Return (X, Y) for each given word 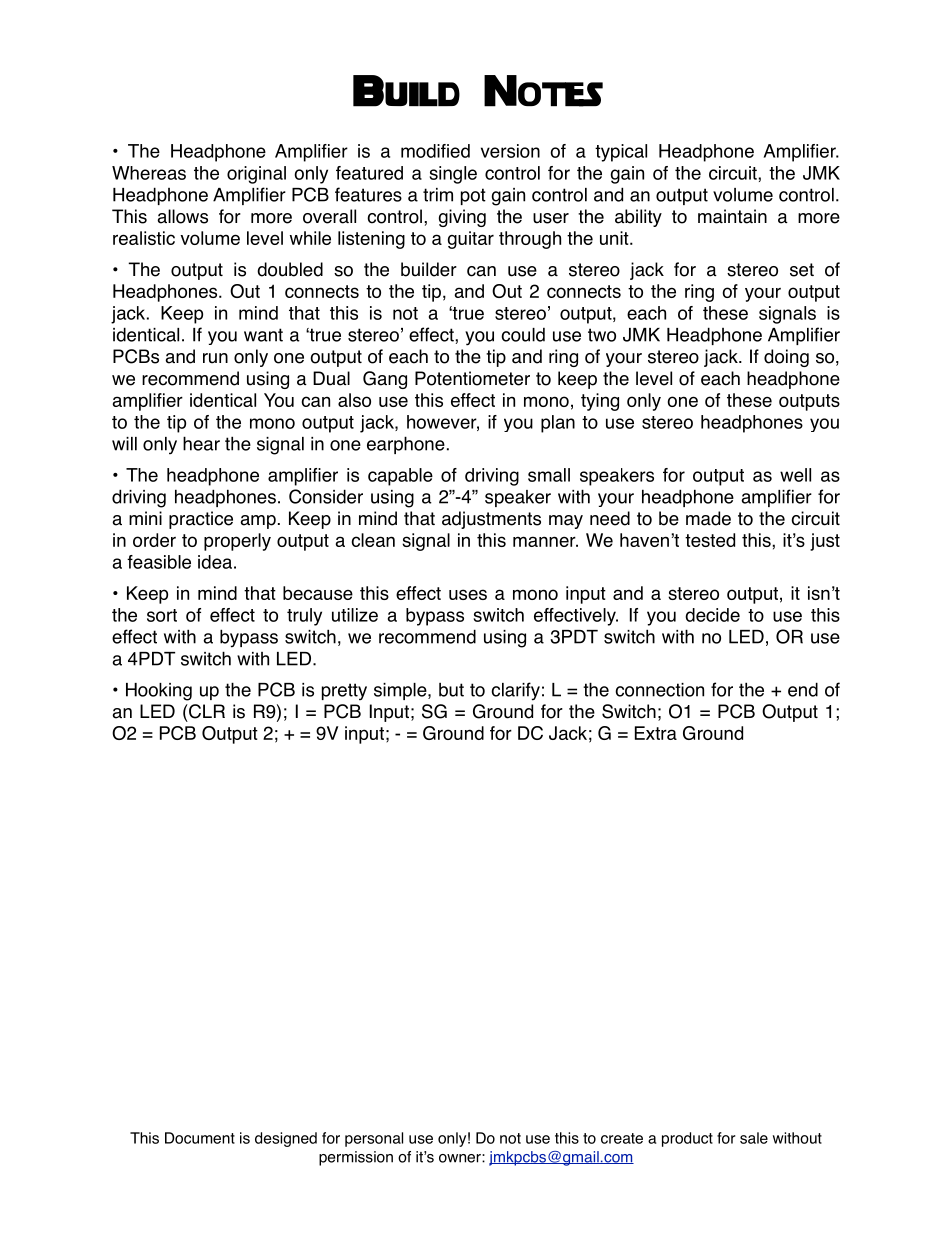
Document (200, 1138)
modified (435, 151)
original (256, 175)
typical (621, 153)
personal (374, 1139)
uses (468, 594)
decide (712, 615)
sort (162, 615)
